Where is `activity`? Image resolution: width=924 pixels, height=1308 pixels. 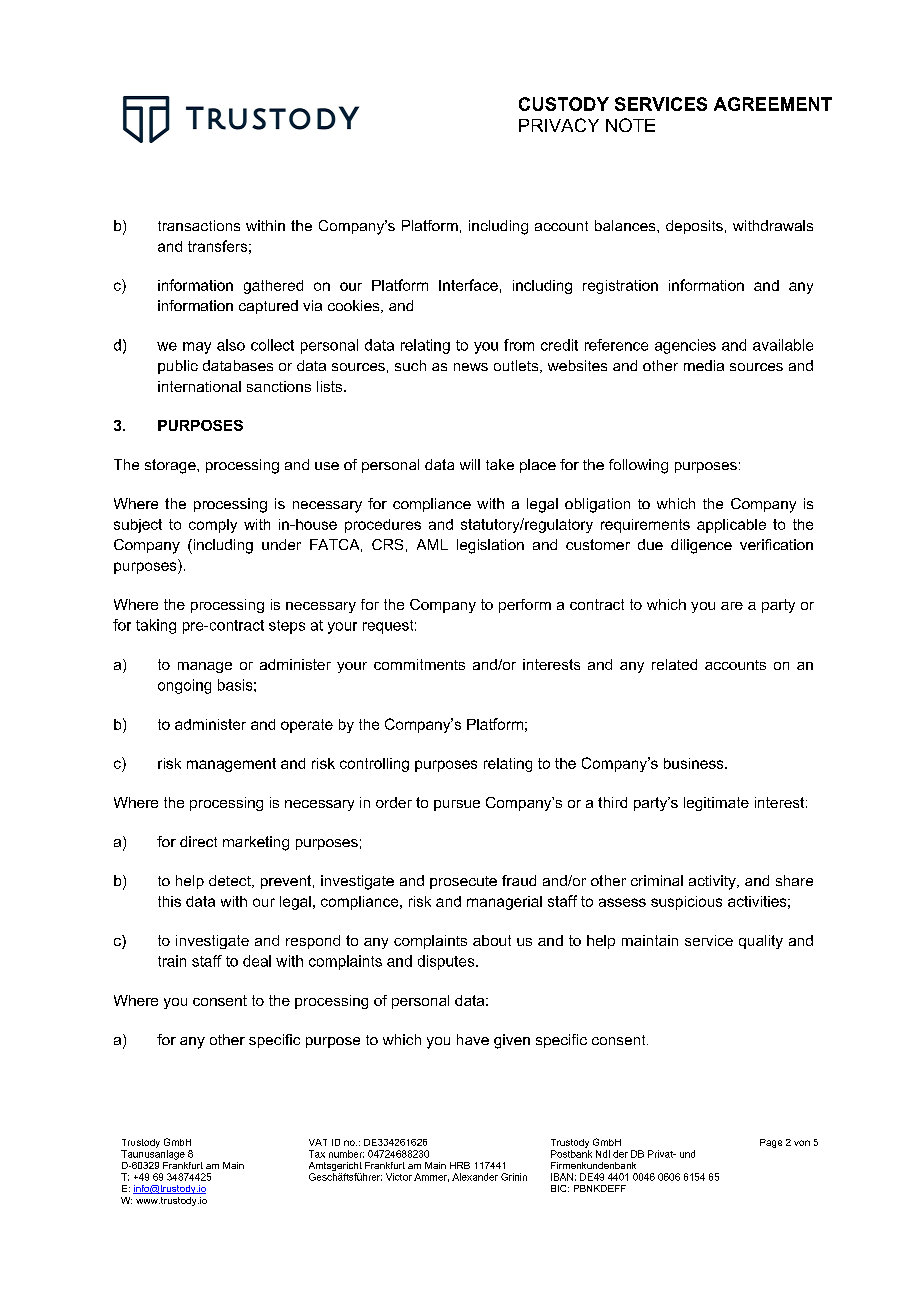 activity is located at coordinates (713, 882).
